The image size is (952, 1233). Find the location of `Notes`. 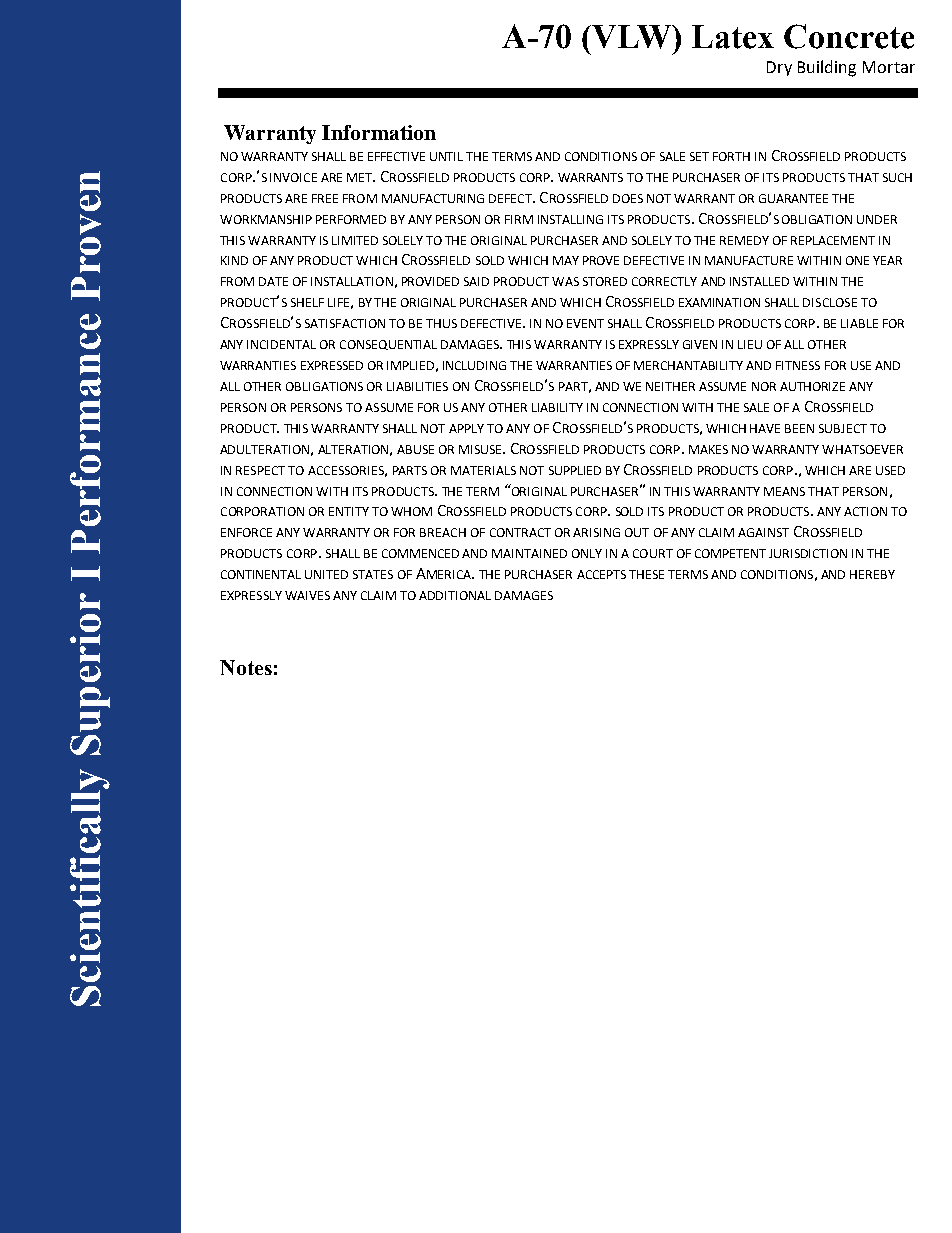

Notes is located at coordinates (246, 667).
